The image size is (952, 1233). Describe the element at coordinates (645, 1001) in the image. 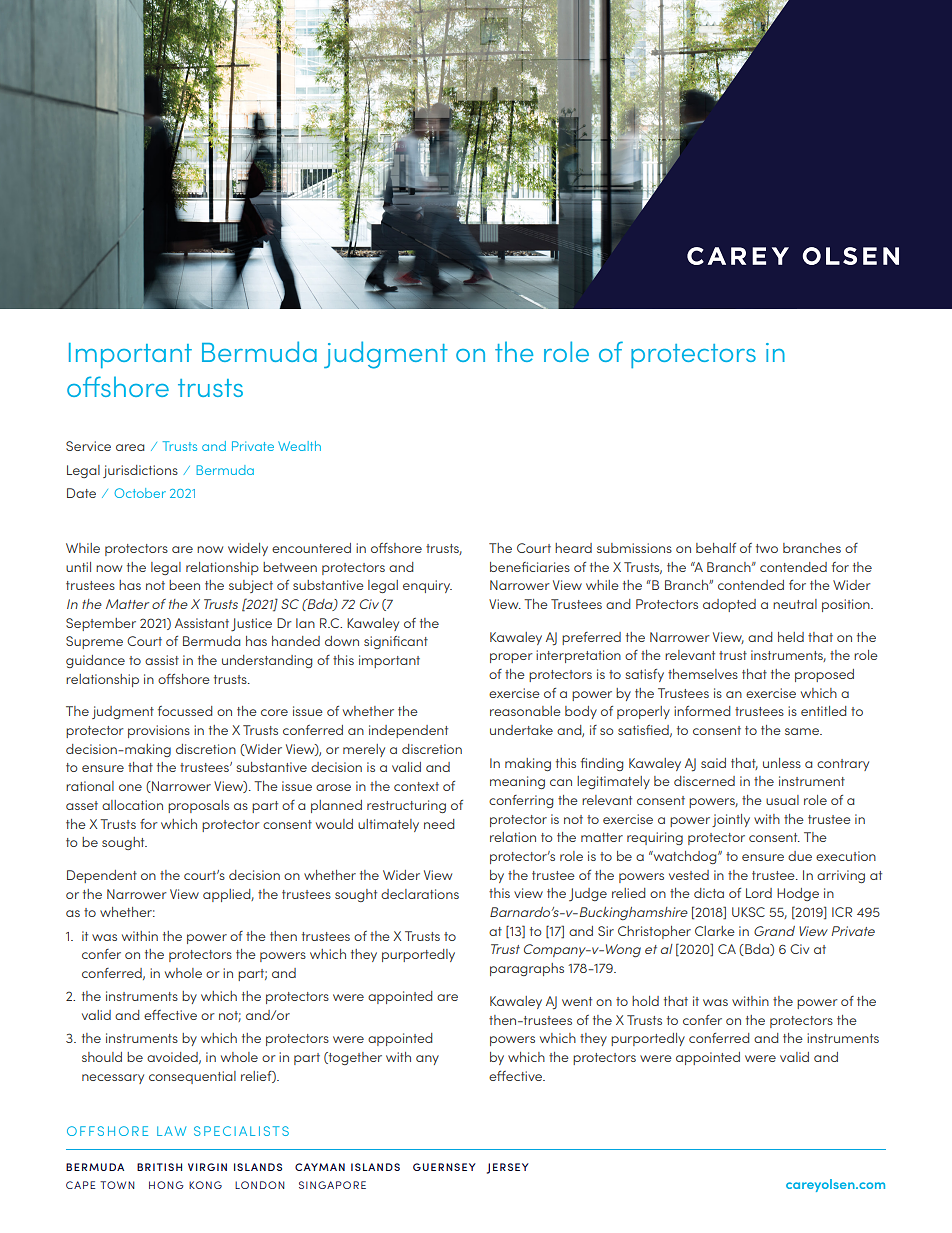

I see `hold` at that location.
